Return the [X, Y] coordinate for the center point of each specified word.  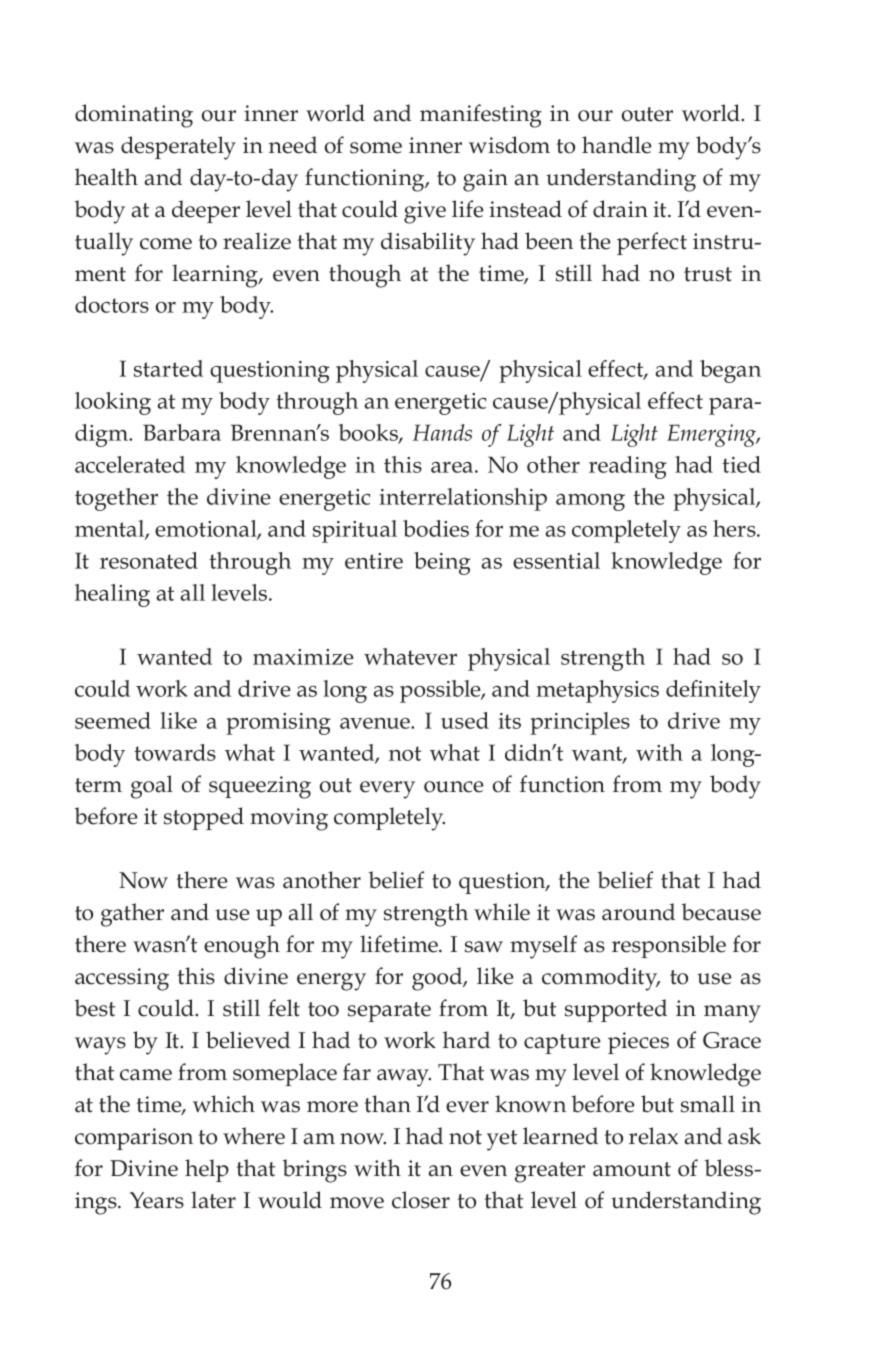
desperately [178, 148]
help [207, 1170]
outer [647, 114]
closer [421, 1200]
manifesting [481, 116]
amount [632, 1169]
